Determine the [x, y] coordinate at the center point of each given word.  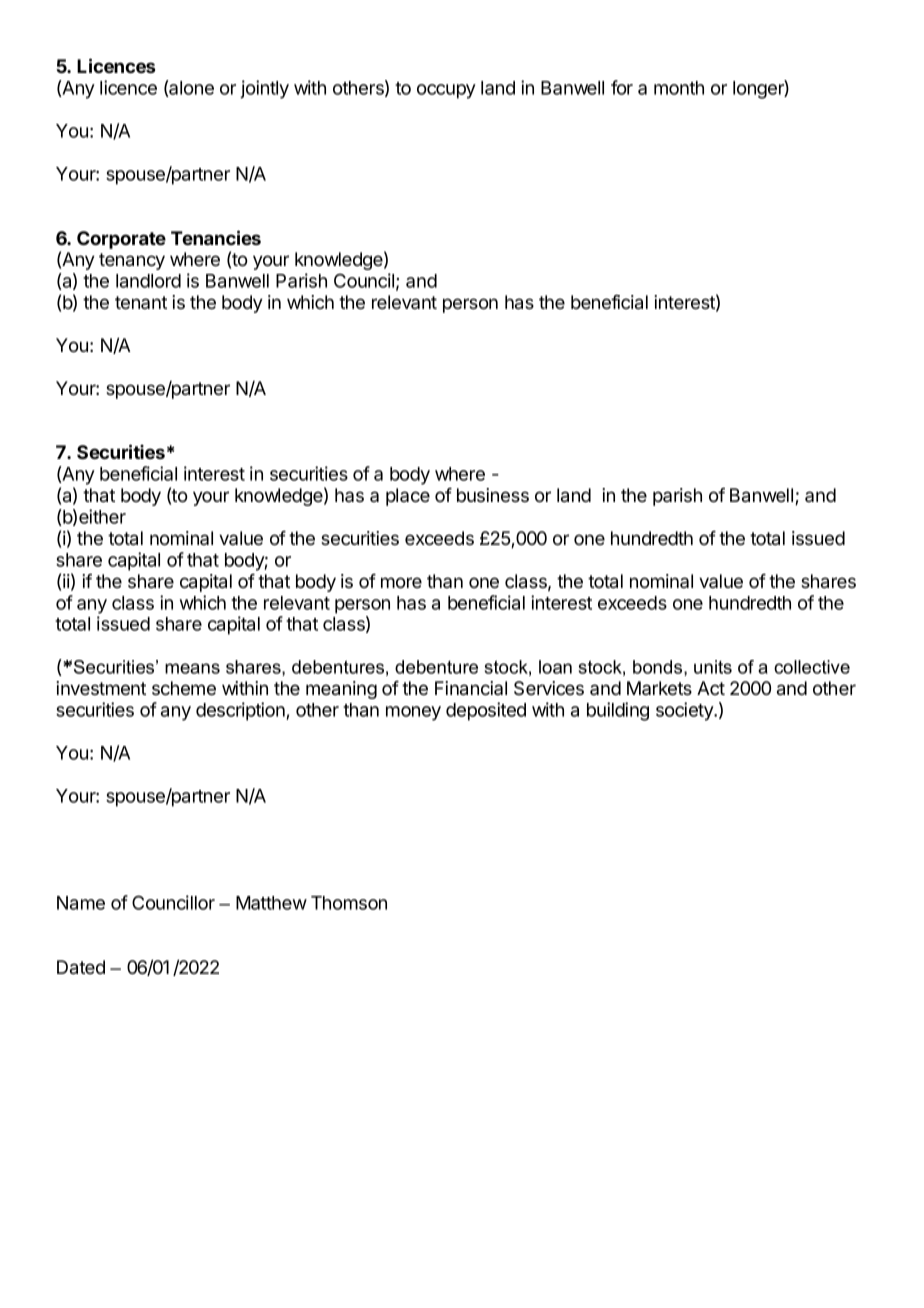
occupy [446, 91]
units [713, 667]
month [679, 88]
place [408, 497]
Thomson [349, 903]
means [192, 668]
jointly [264, 89]
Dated [81, 967]
